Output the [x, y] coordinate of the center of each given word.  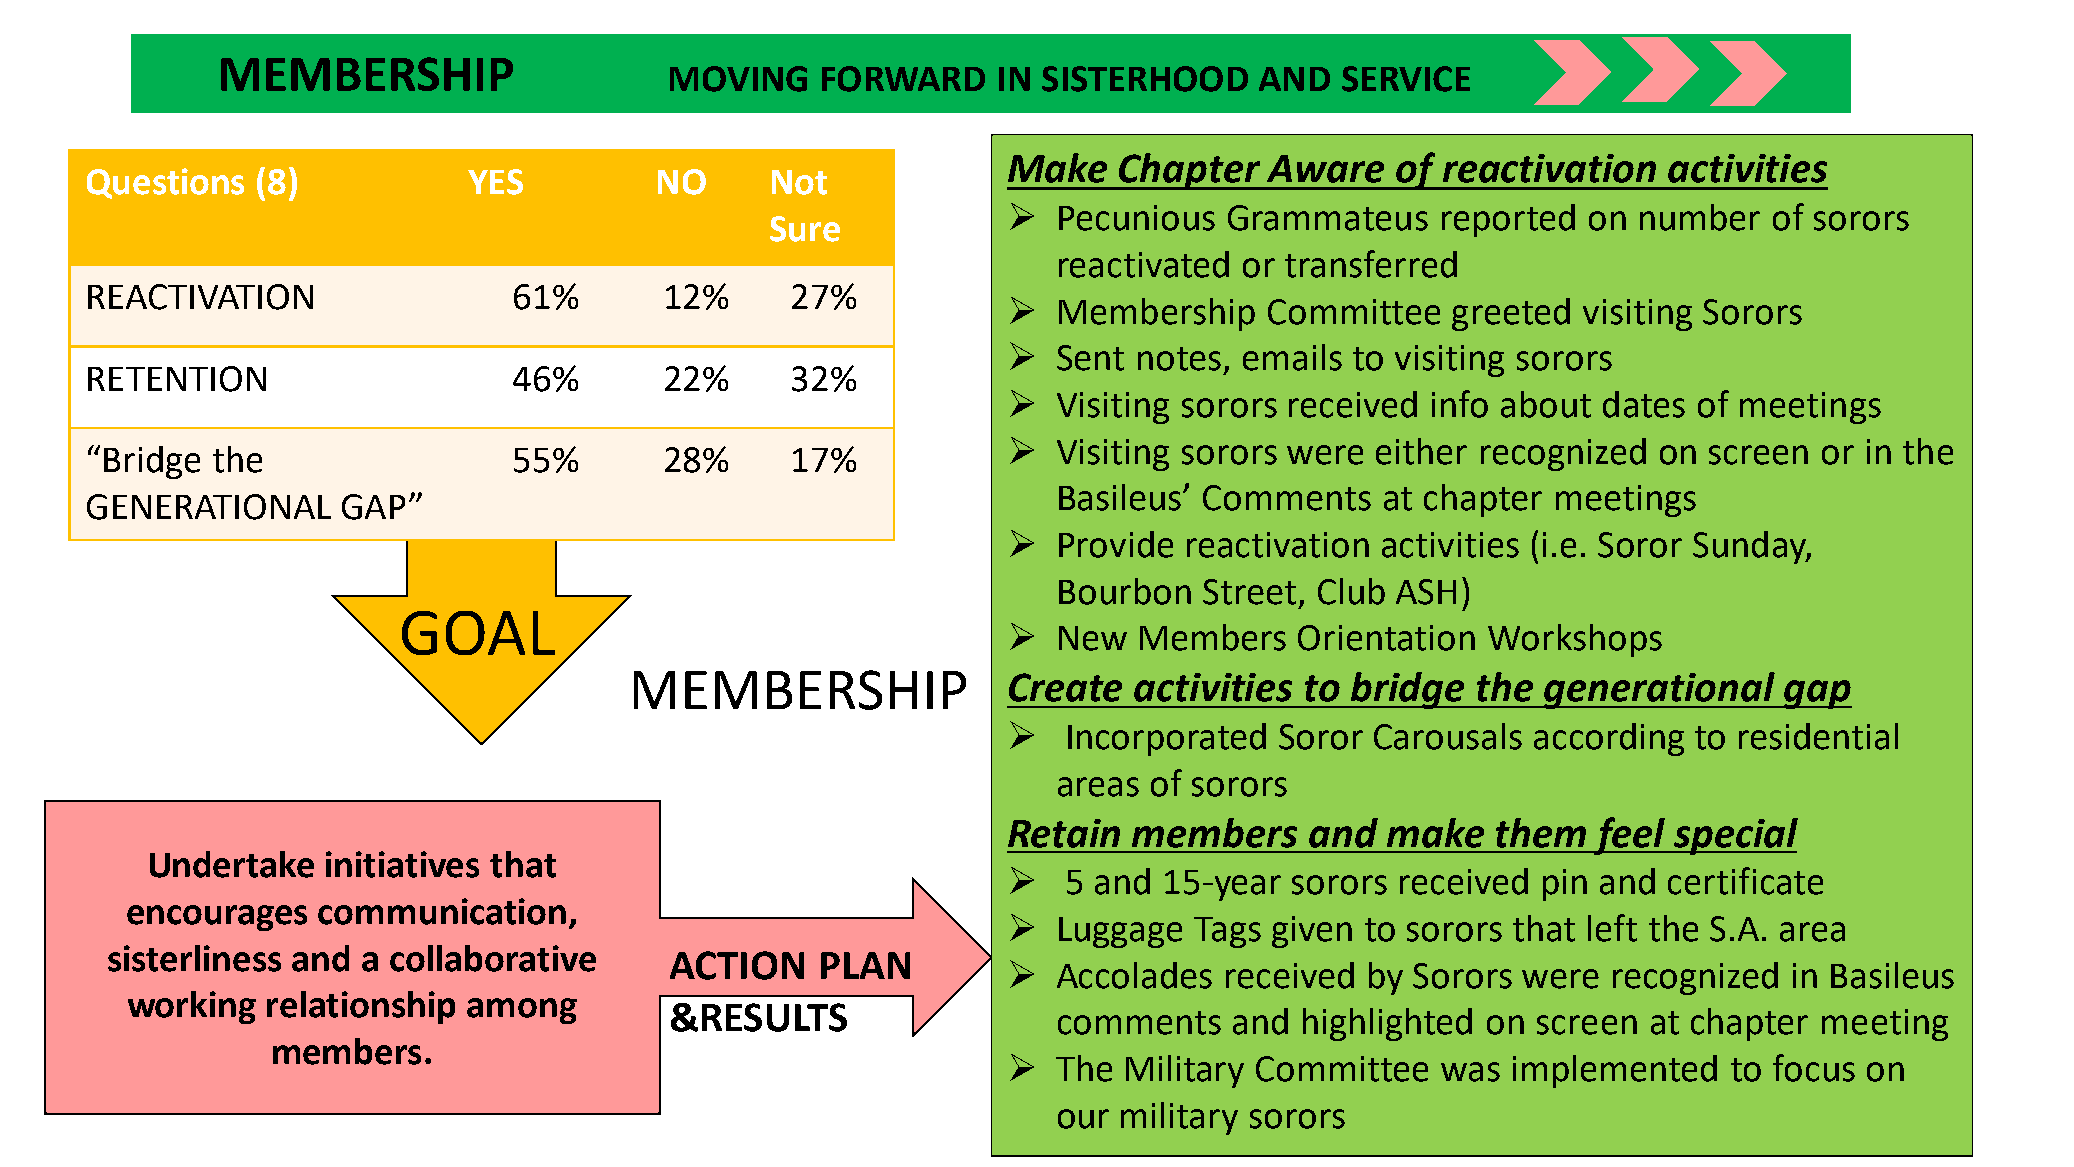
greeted [1511, 314]
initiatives [402, 864]
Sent [1090, 358]
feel [1630, 836]
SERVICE [1406, 79]
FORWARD [903, 79]
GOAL [478, 633]
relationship [361, 1007]
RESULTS [774, 1017]
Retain [1064, 833]
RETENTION [177, 379]
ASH [1426, 592]
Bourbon [1125, 591]
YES [495, 182]
